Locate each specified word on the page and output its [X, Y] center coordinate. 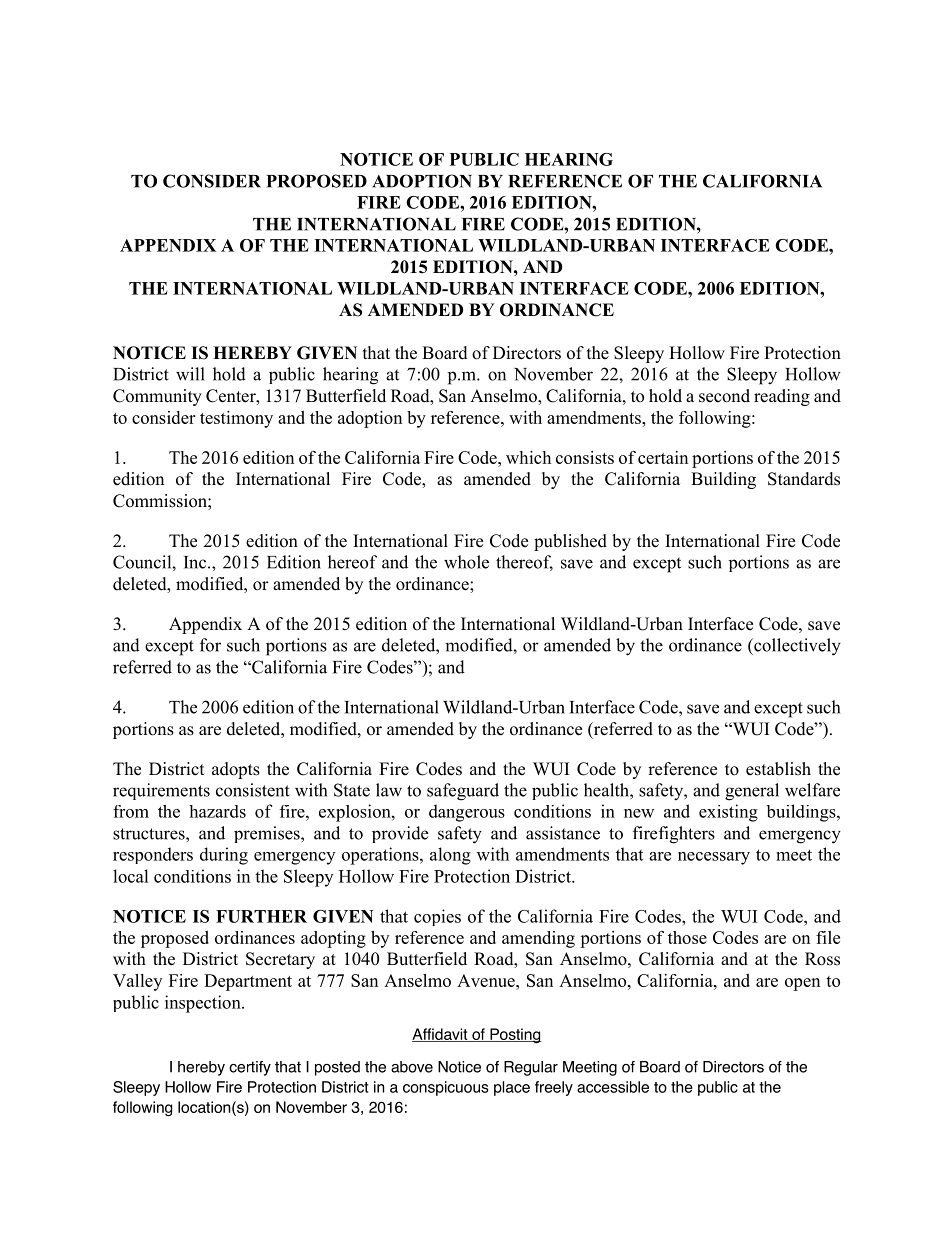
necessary [714, 858]
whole [466, 562]
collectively [796, 647]
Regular [531, 1068]
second [724, 396]
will [190, 374]
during [224, 856]
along [450, 856]
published [570, 542]
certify [250, 1068]
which [528, 457]
